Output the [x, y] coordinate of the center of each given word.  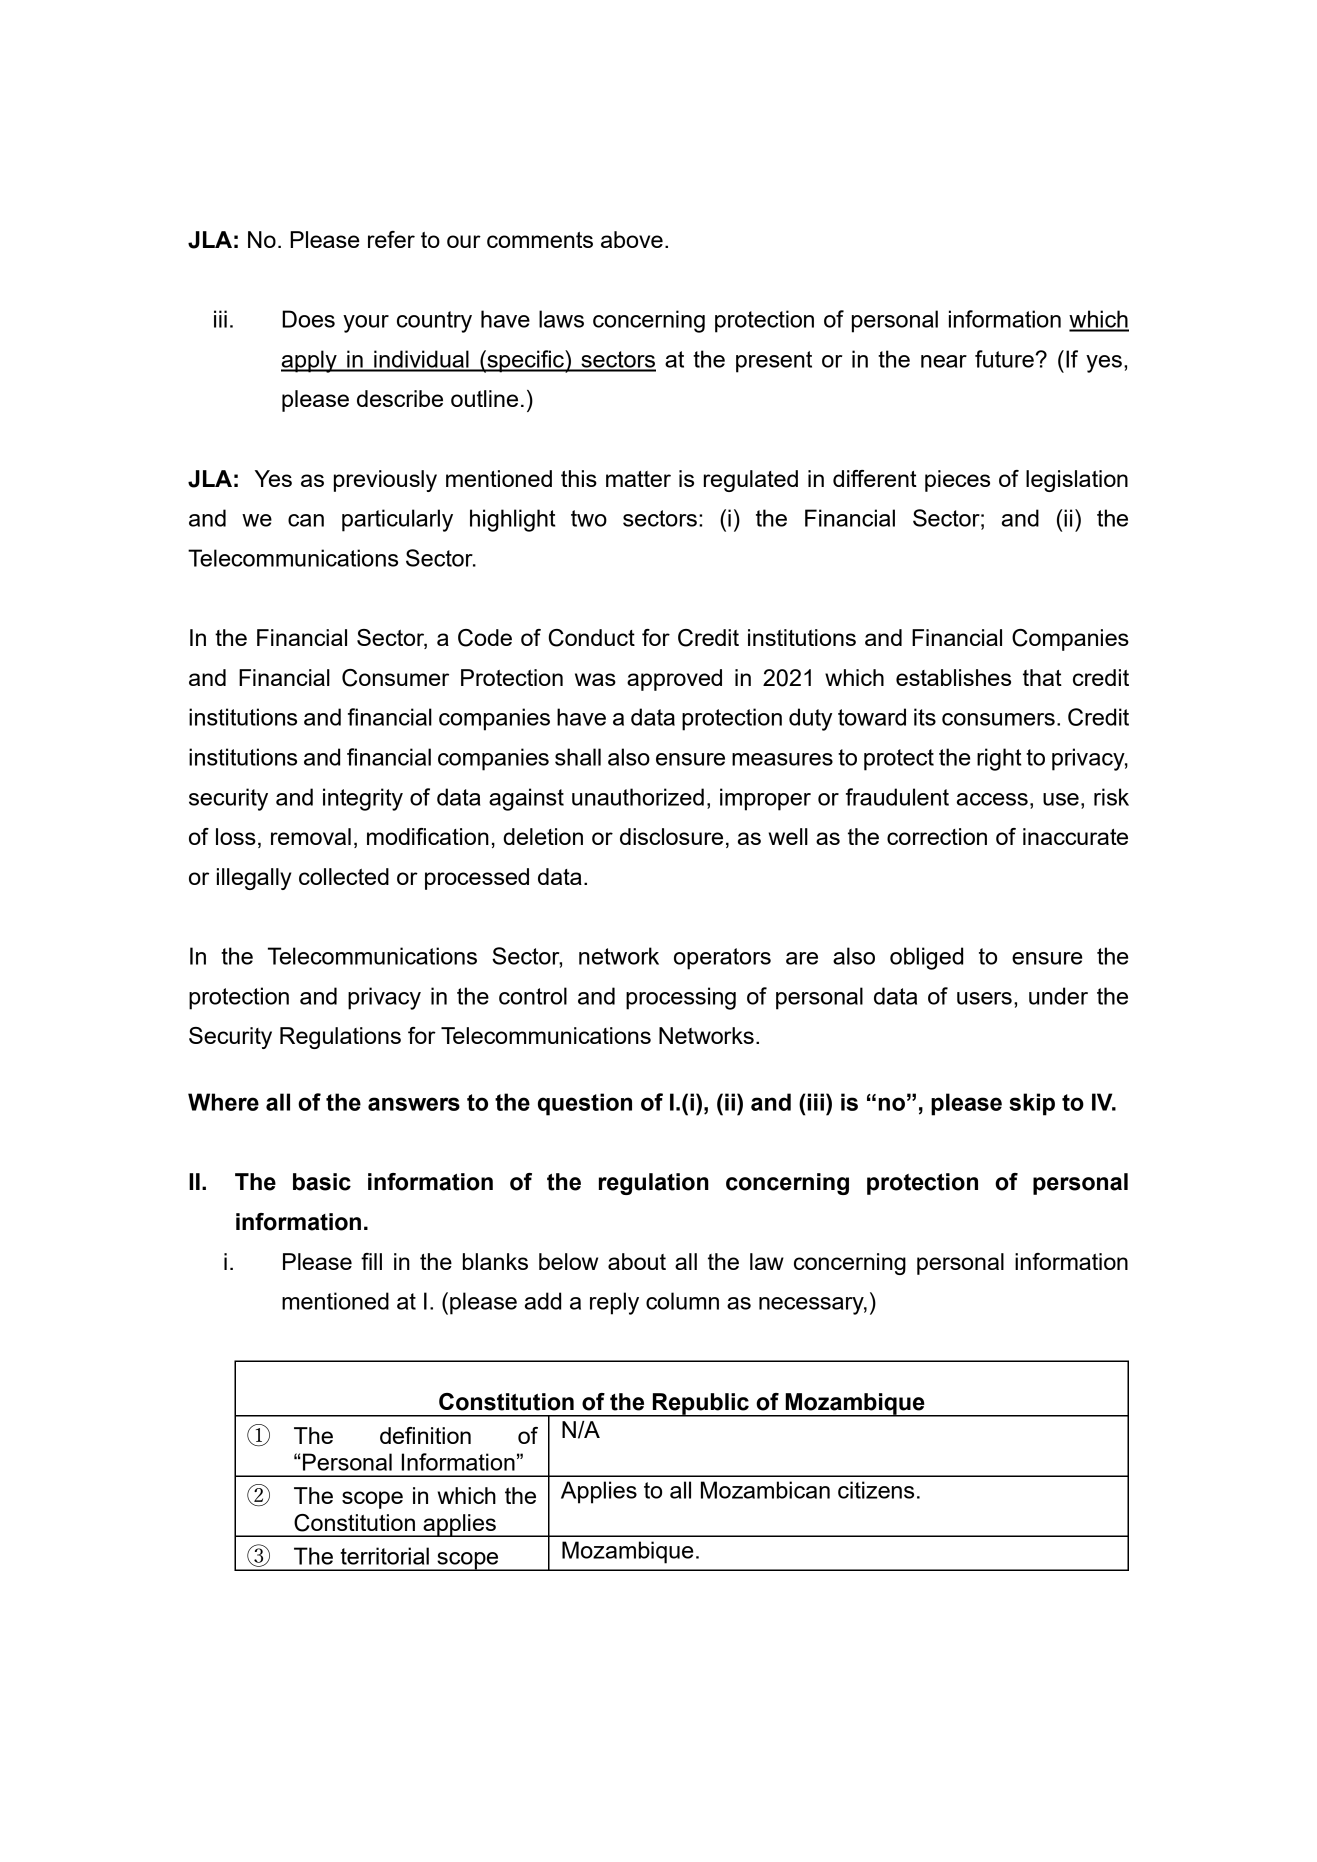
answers [414, 1104]
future [1005, 359]
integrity [363, 799]
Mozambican [765, 1490]
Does [308, 319]
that [1042, 677]
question [585, 1104]
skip [1032, 1104]
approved [674, 680]
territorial [384, 1556]
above [632, 239]
